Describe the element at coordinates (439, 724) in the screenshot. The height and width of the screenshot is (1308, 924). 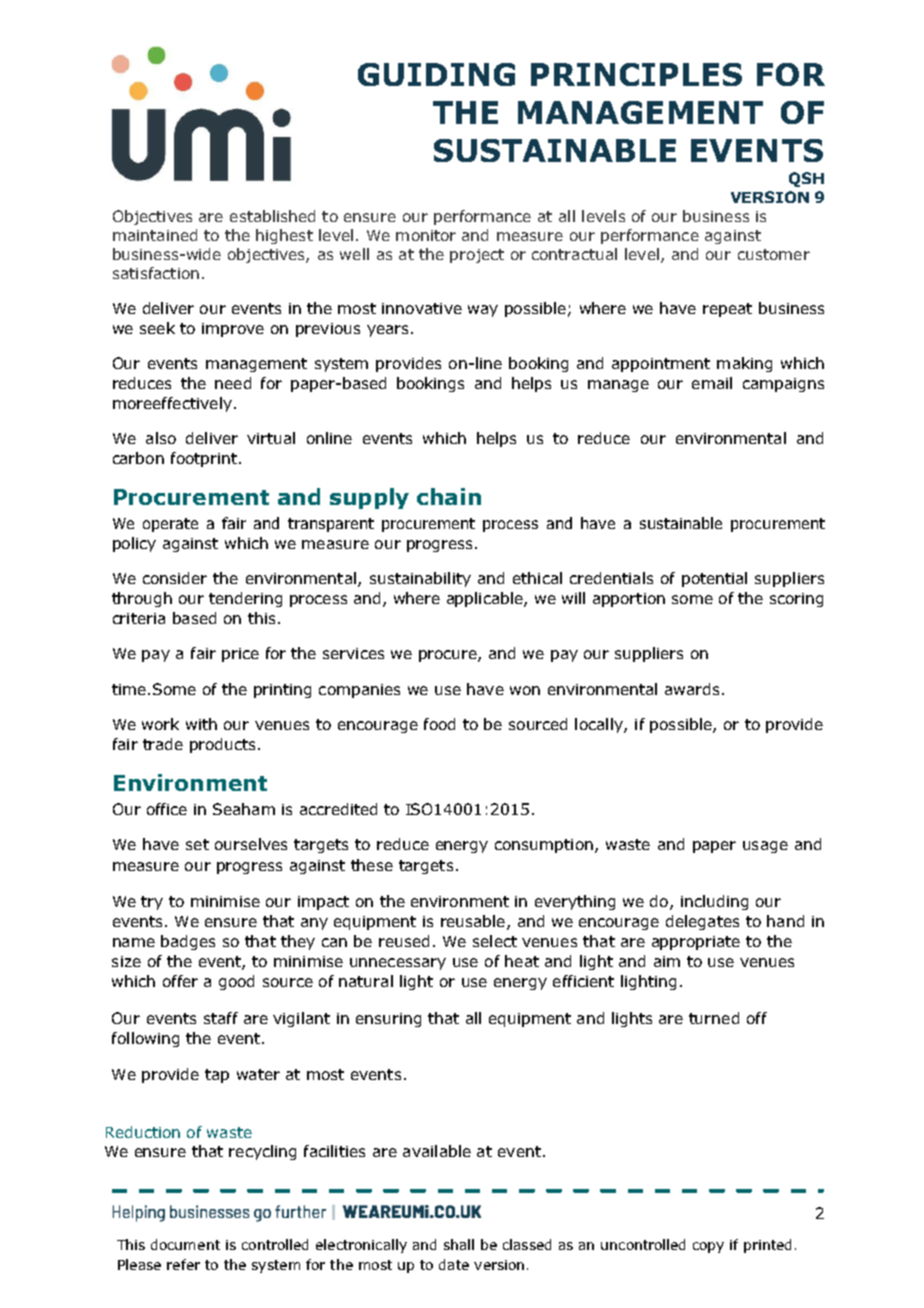
I see `food` at that location.
